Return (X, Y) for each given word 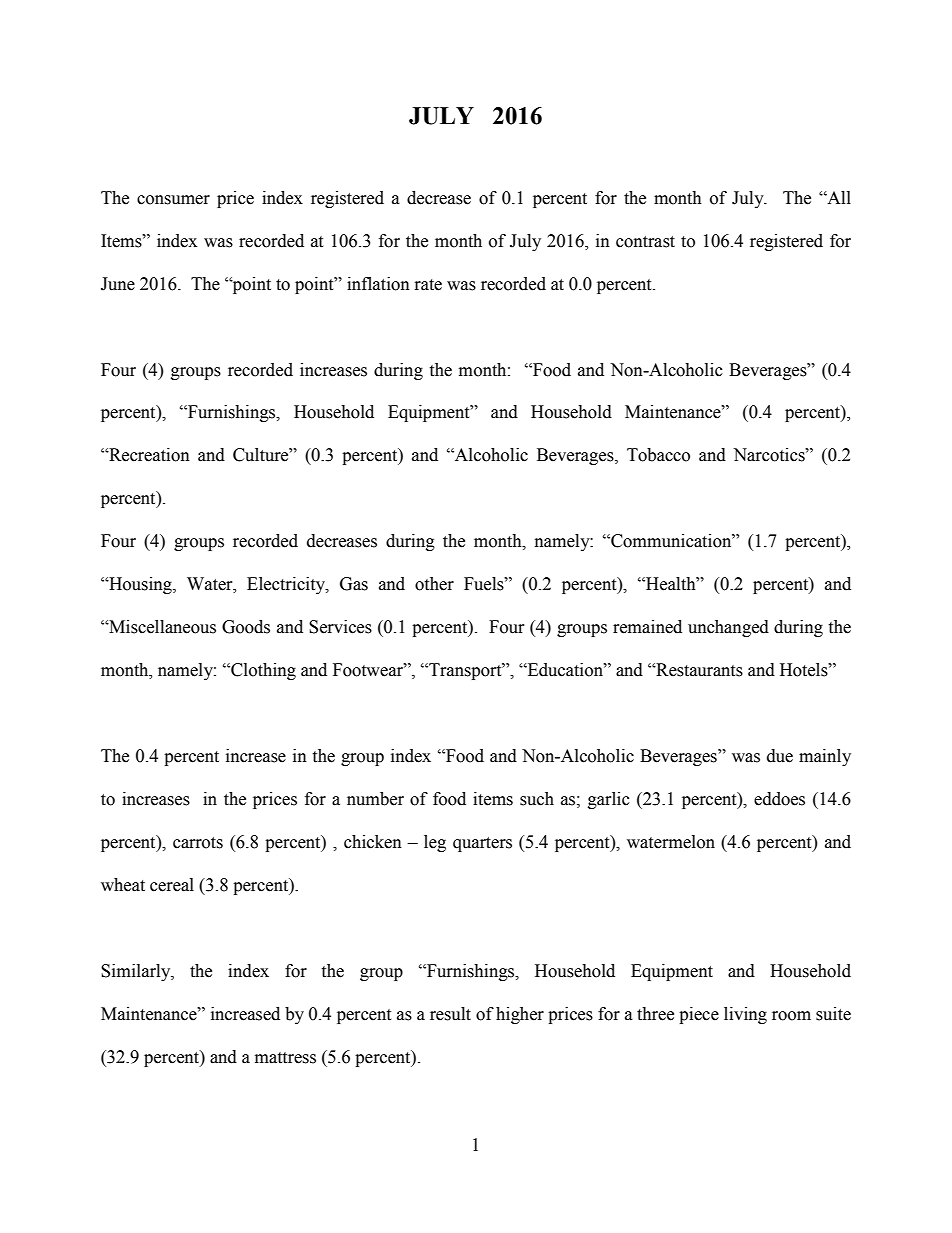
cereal (172, 885)
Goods (246, 627)
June (118, 284)
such (537, 799)
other (434, 584)
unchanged (728, 628)
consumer (173, 200)
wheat (123, 885)
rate (428, 285)
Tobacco (658, 455)
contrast (645, 242)
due (780, 756)
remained (647, 627)
